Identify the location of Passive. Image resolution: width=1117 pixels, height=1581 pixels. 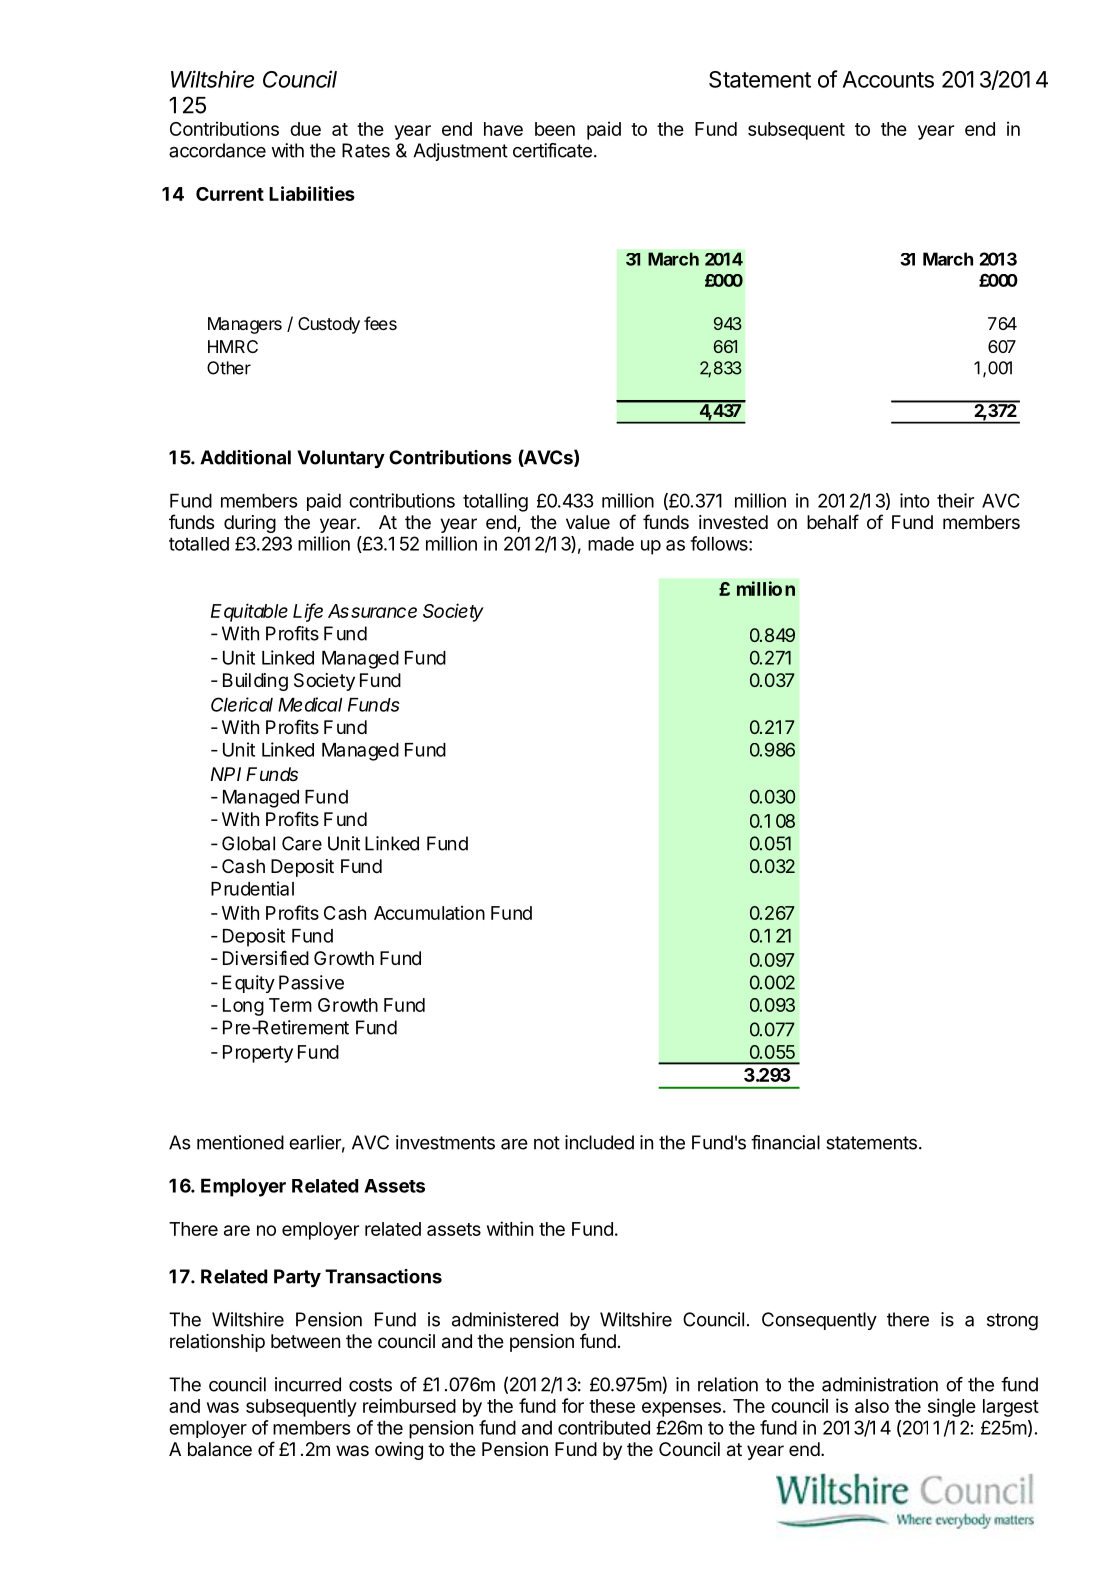
(311, 982).
